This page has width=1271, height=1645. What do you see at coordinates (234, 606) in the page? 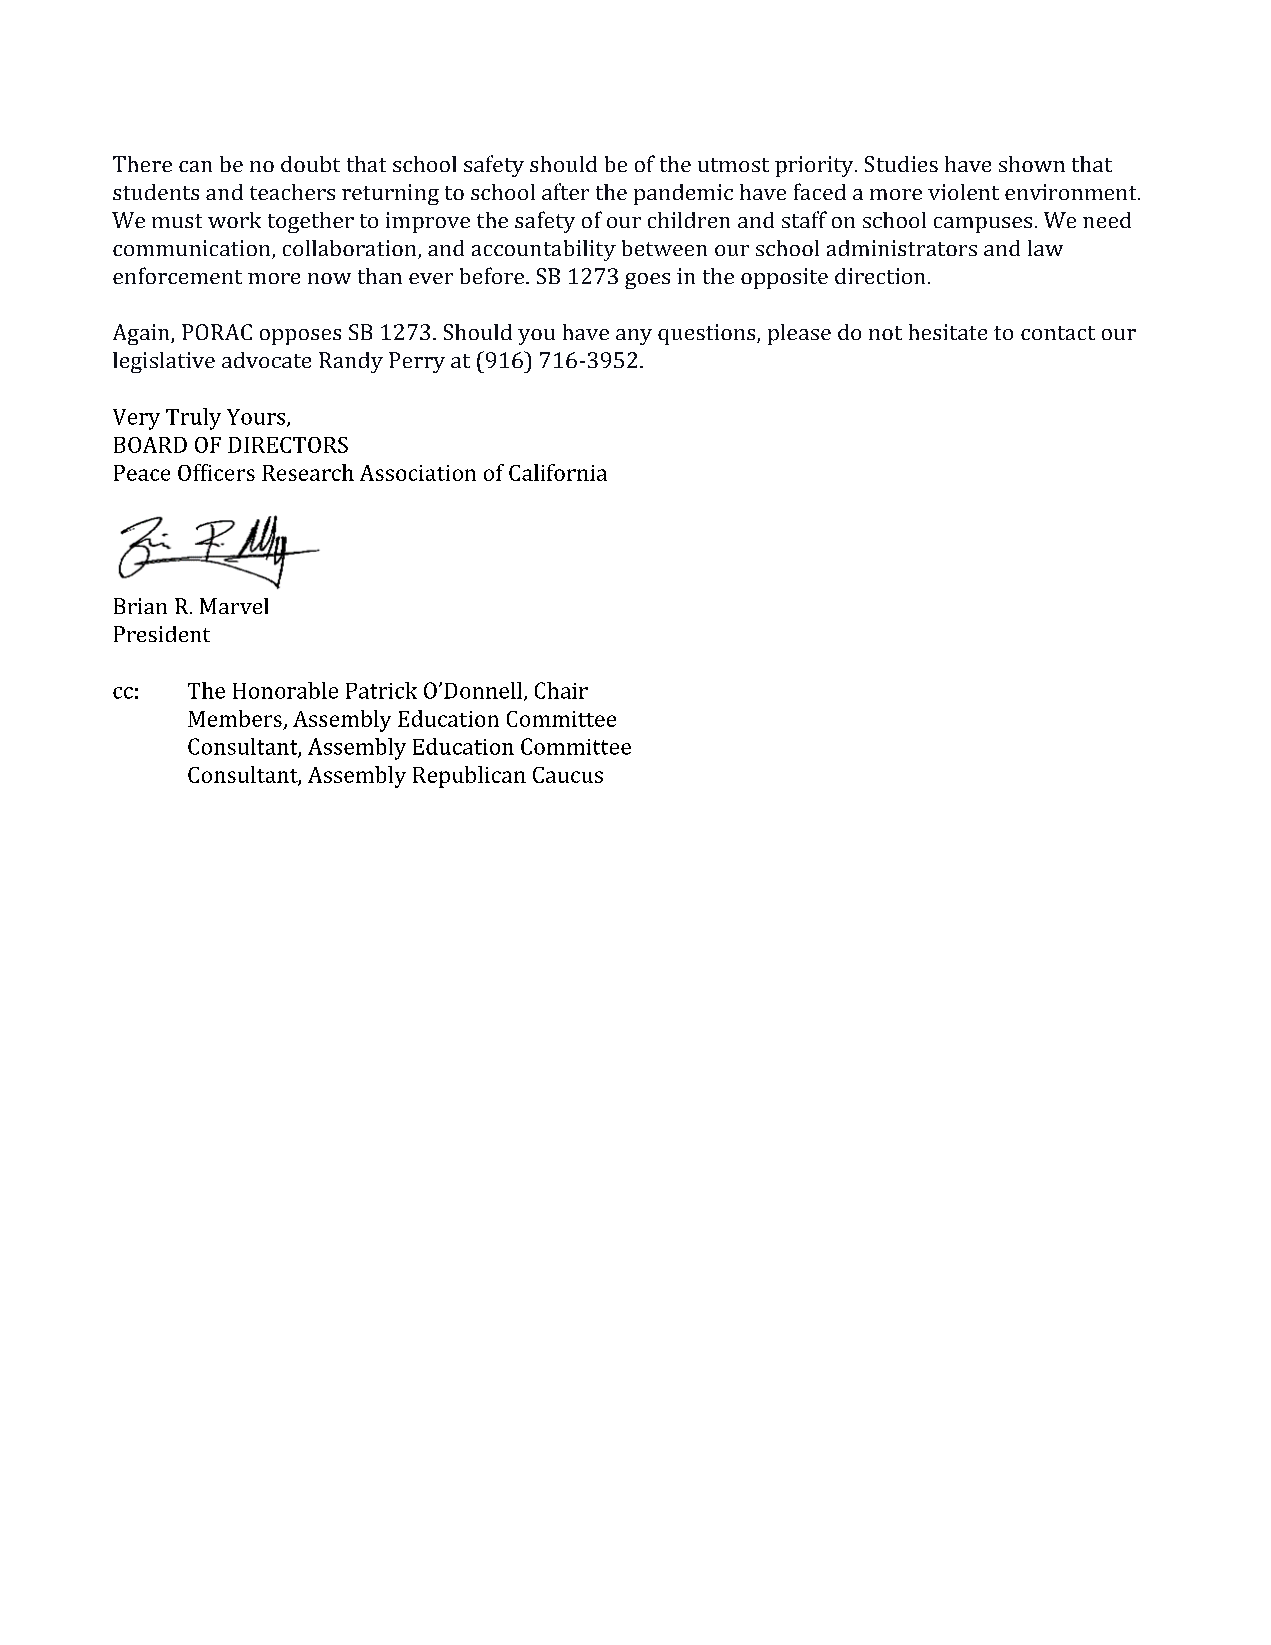
I see `Marvel` at bounding box center [234, 606].
